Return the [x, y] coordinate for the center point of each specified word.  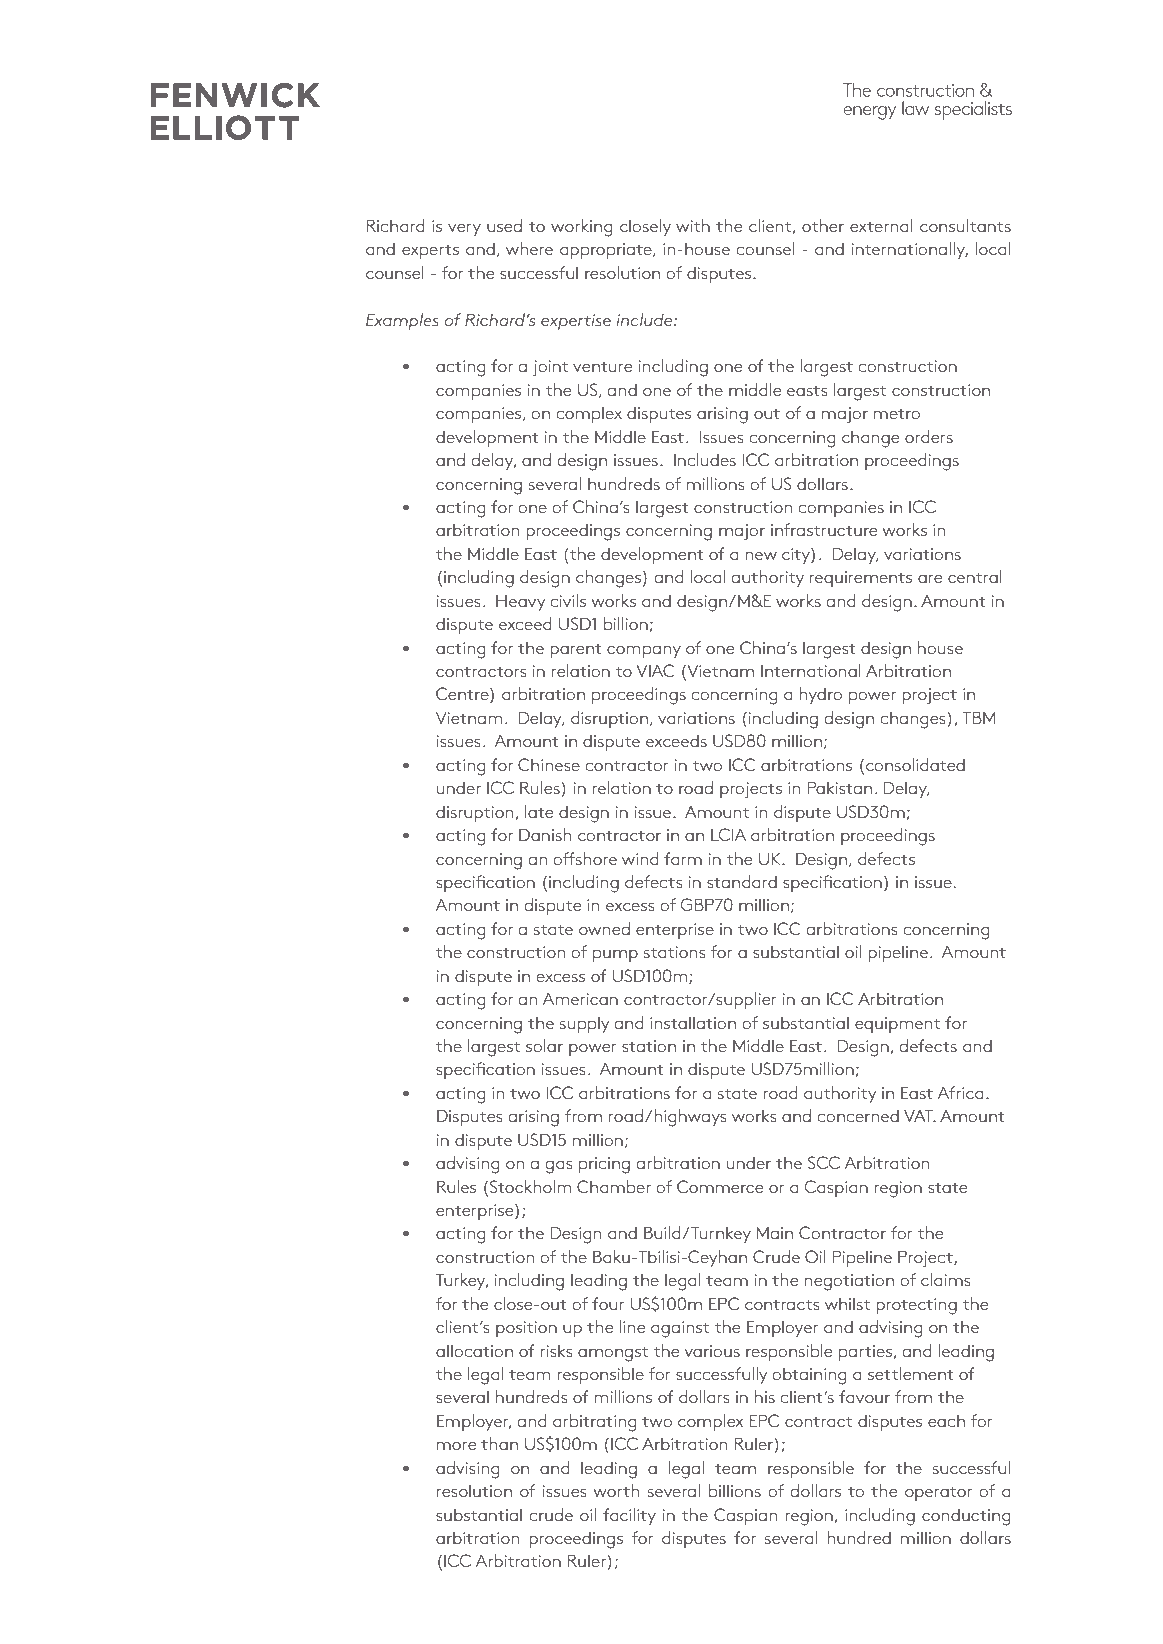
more [456, 1446]
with [693, 225]
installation [693, 1022]
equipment [897, 1025]
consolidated [915, 764]
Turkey [462, 1281]
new [761, 556]
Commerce [720, 1186]
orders [929, 436]
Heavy [520, 603]
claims [946, 1279]
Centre [463, 695]
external [881, 225]
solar [544, 1045]
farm [683, 858]
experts [430, 252]
